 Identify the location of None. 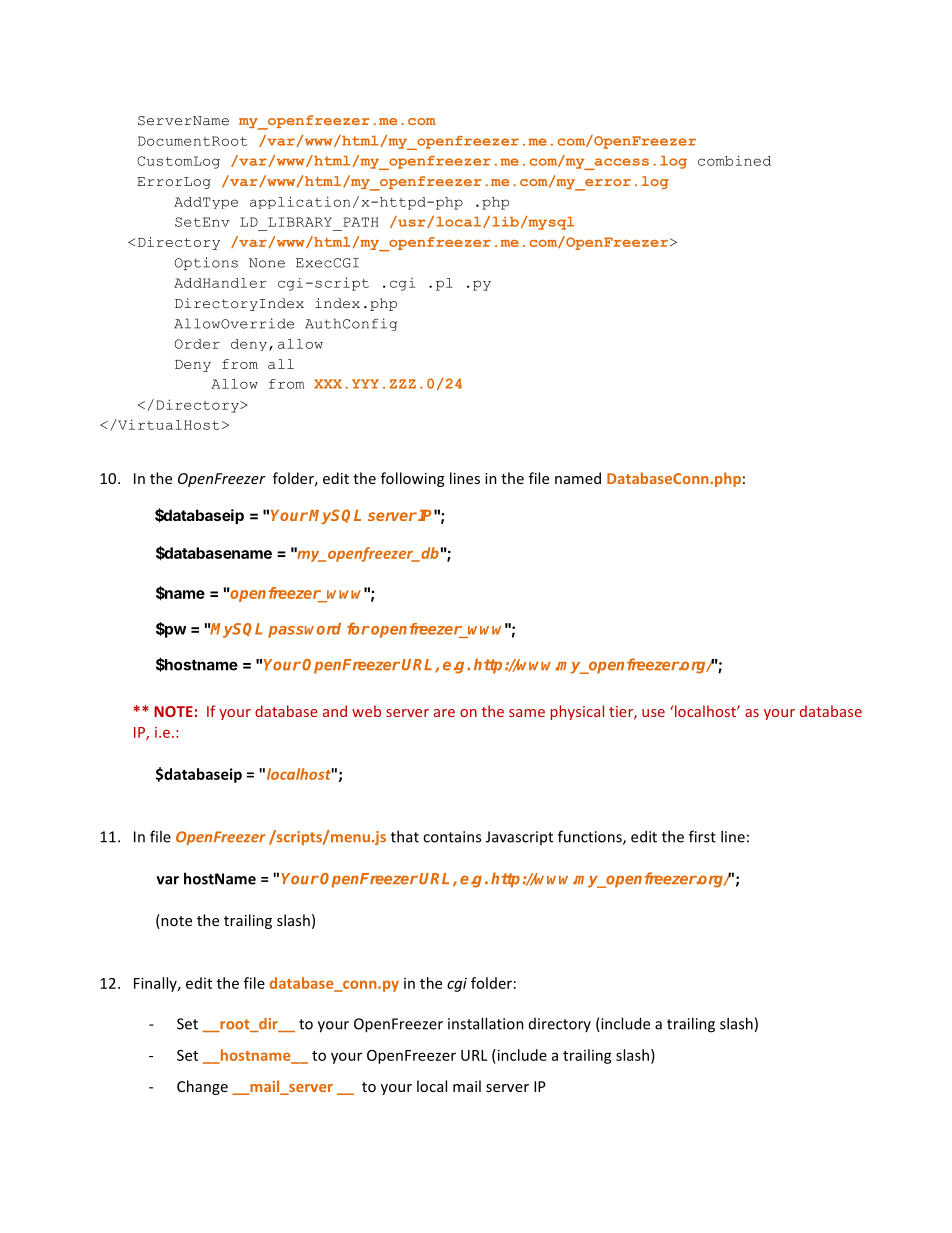
(267, 263).
